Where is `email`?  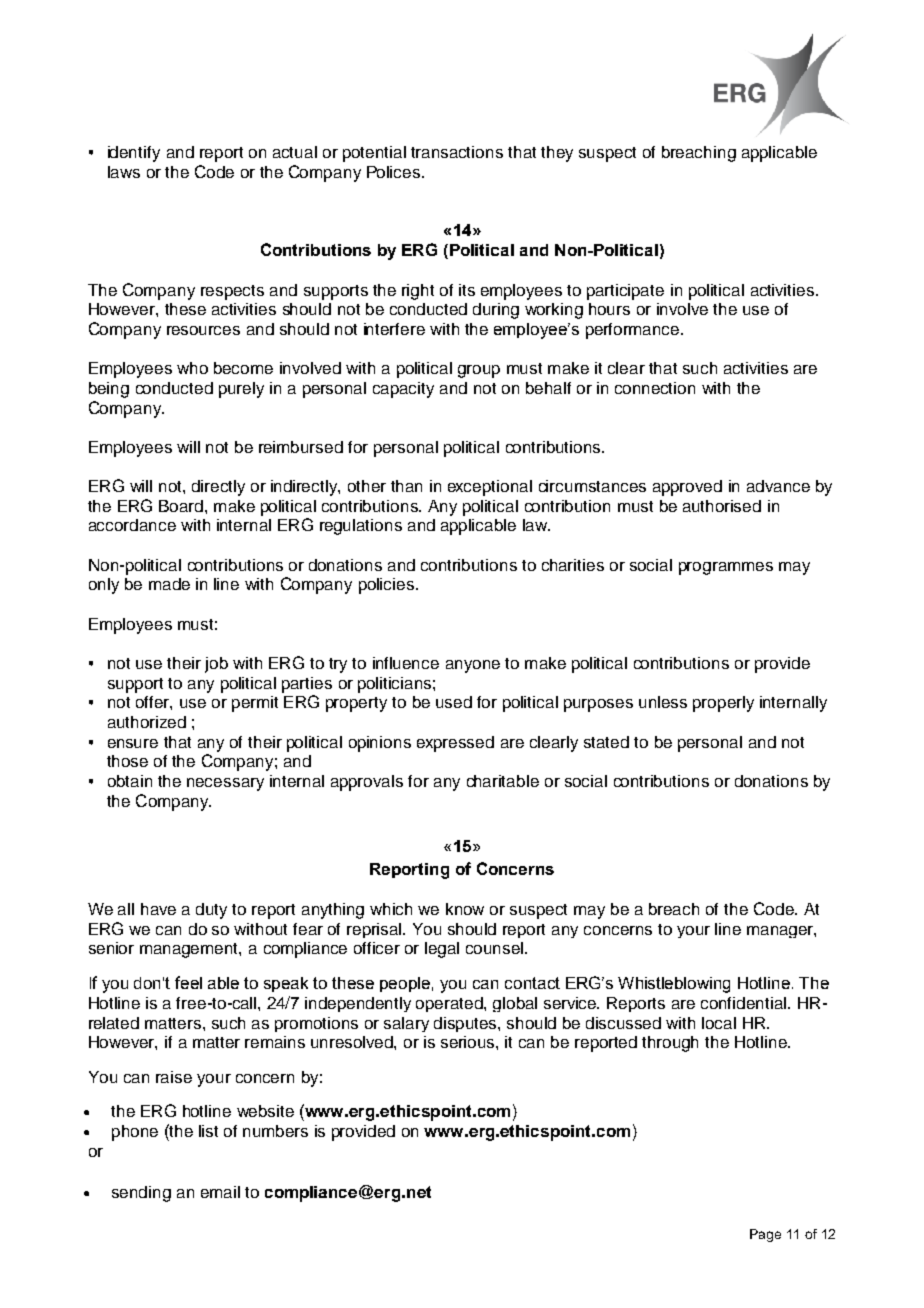
email is located at coordinates (220, 1192).
